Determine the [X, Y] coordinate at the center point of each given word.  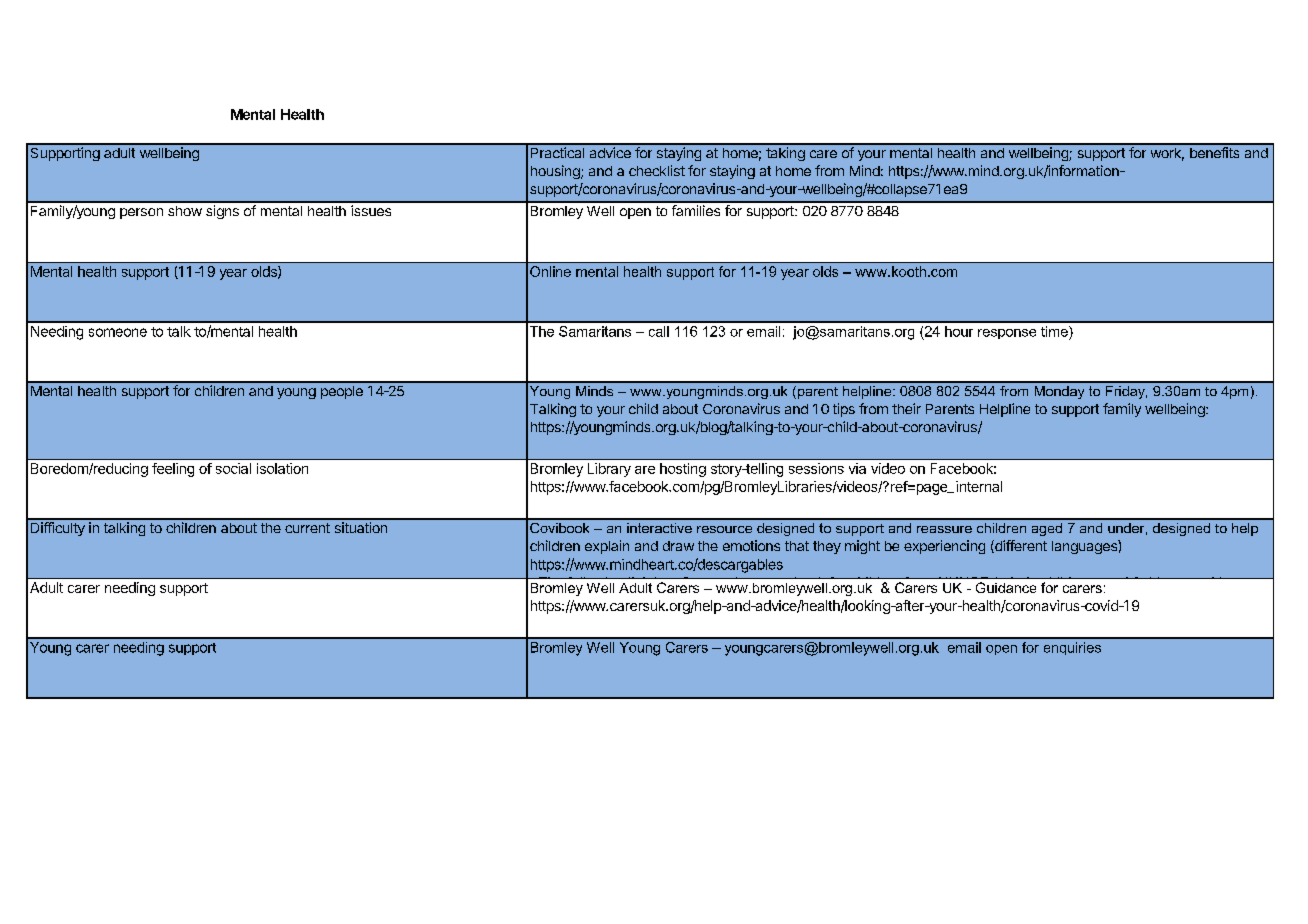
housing [556, 172]
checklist [657, 170]
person [141, 213]
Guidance [1006, 587]
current [307, 528]
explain [607, 547]
